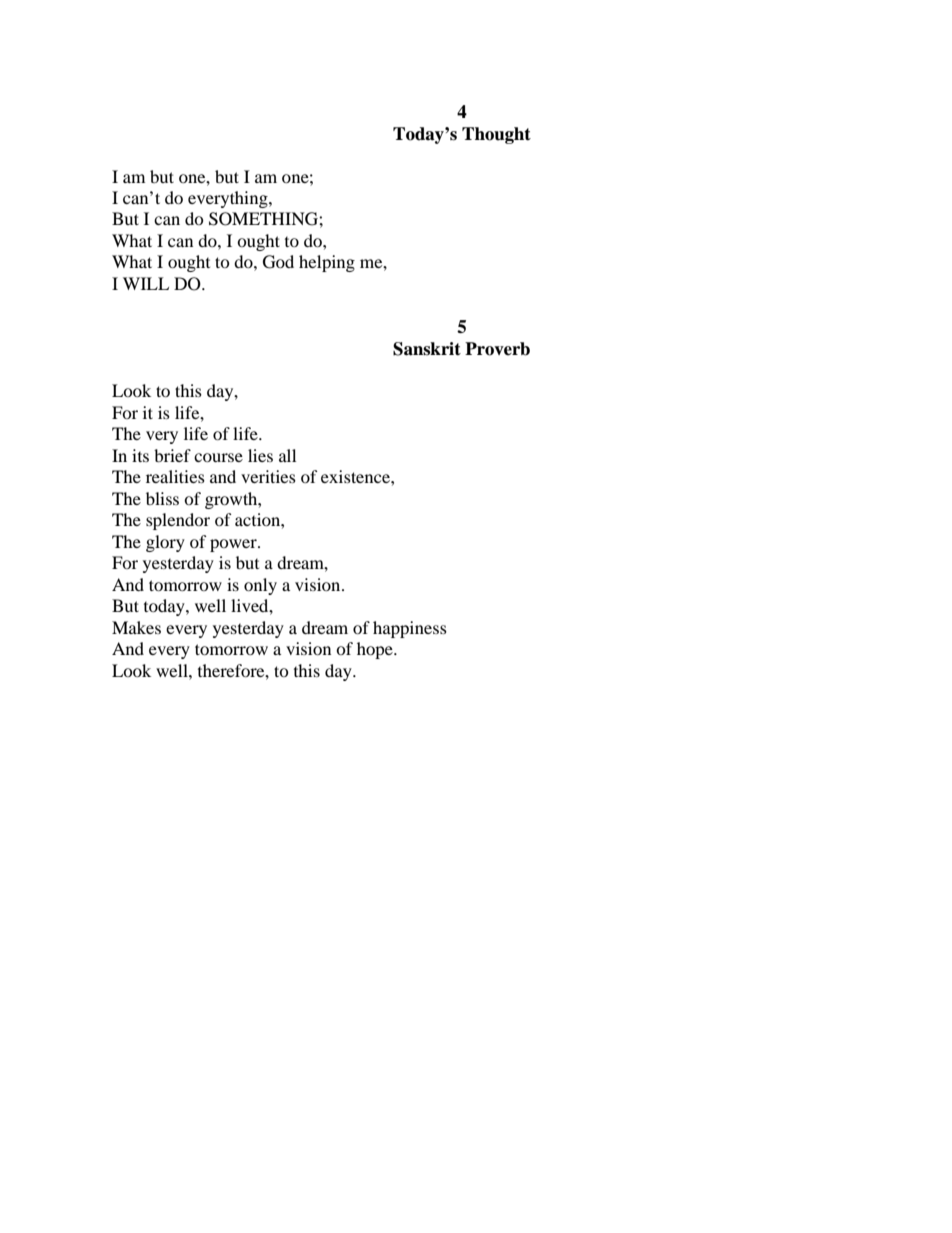 This page has height=1233, width=952. Describe the element at coordinates (268, 476) in the page. I see `verities` at that location.
